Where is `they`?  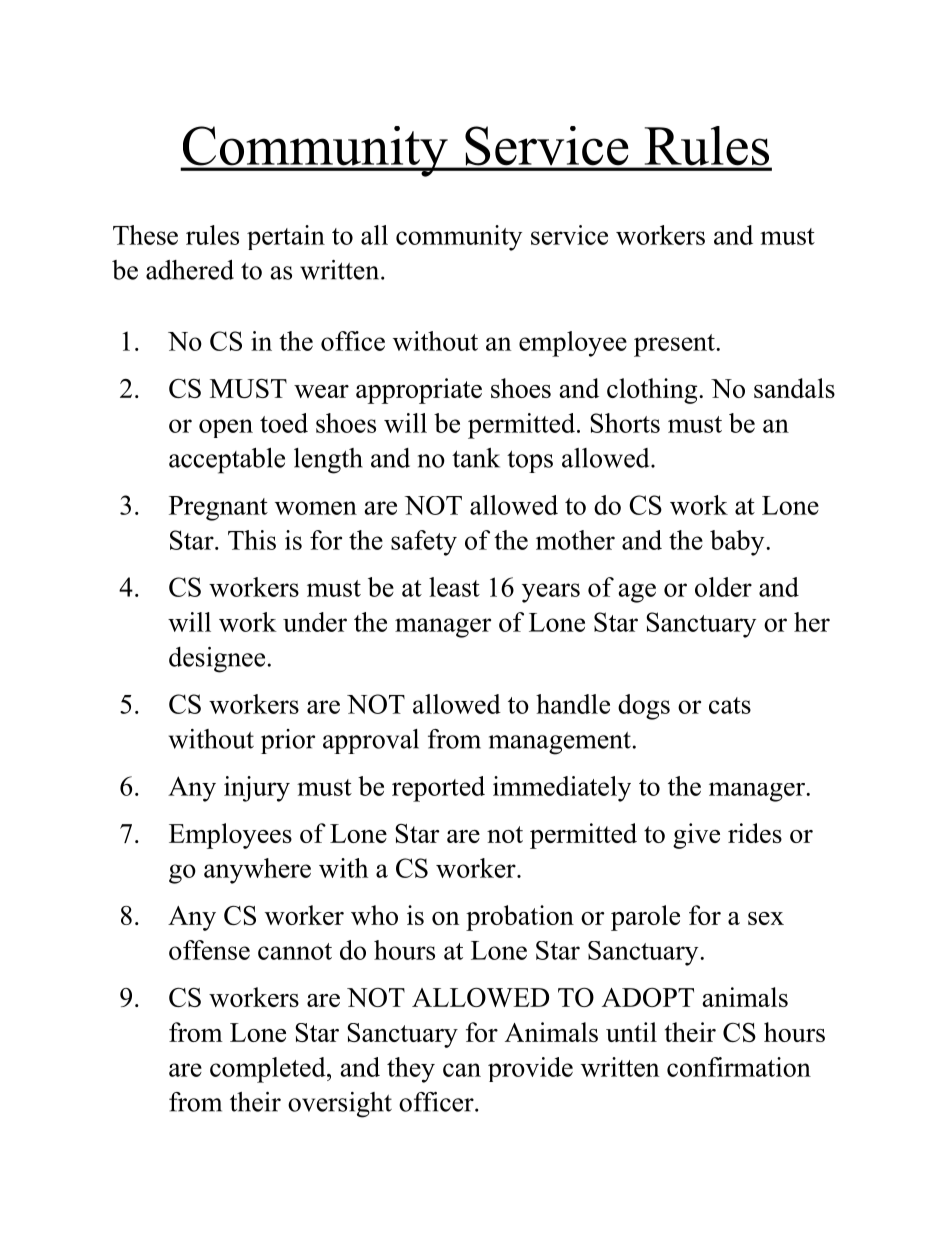 they is located at coordinates (411, 1070).
